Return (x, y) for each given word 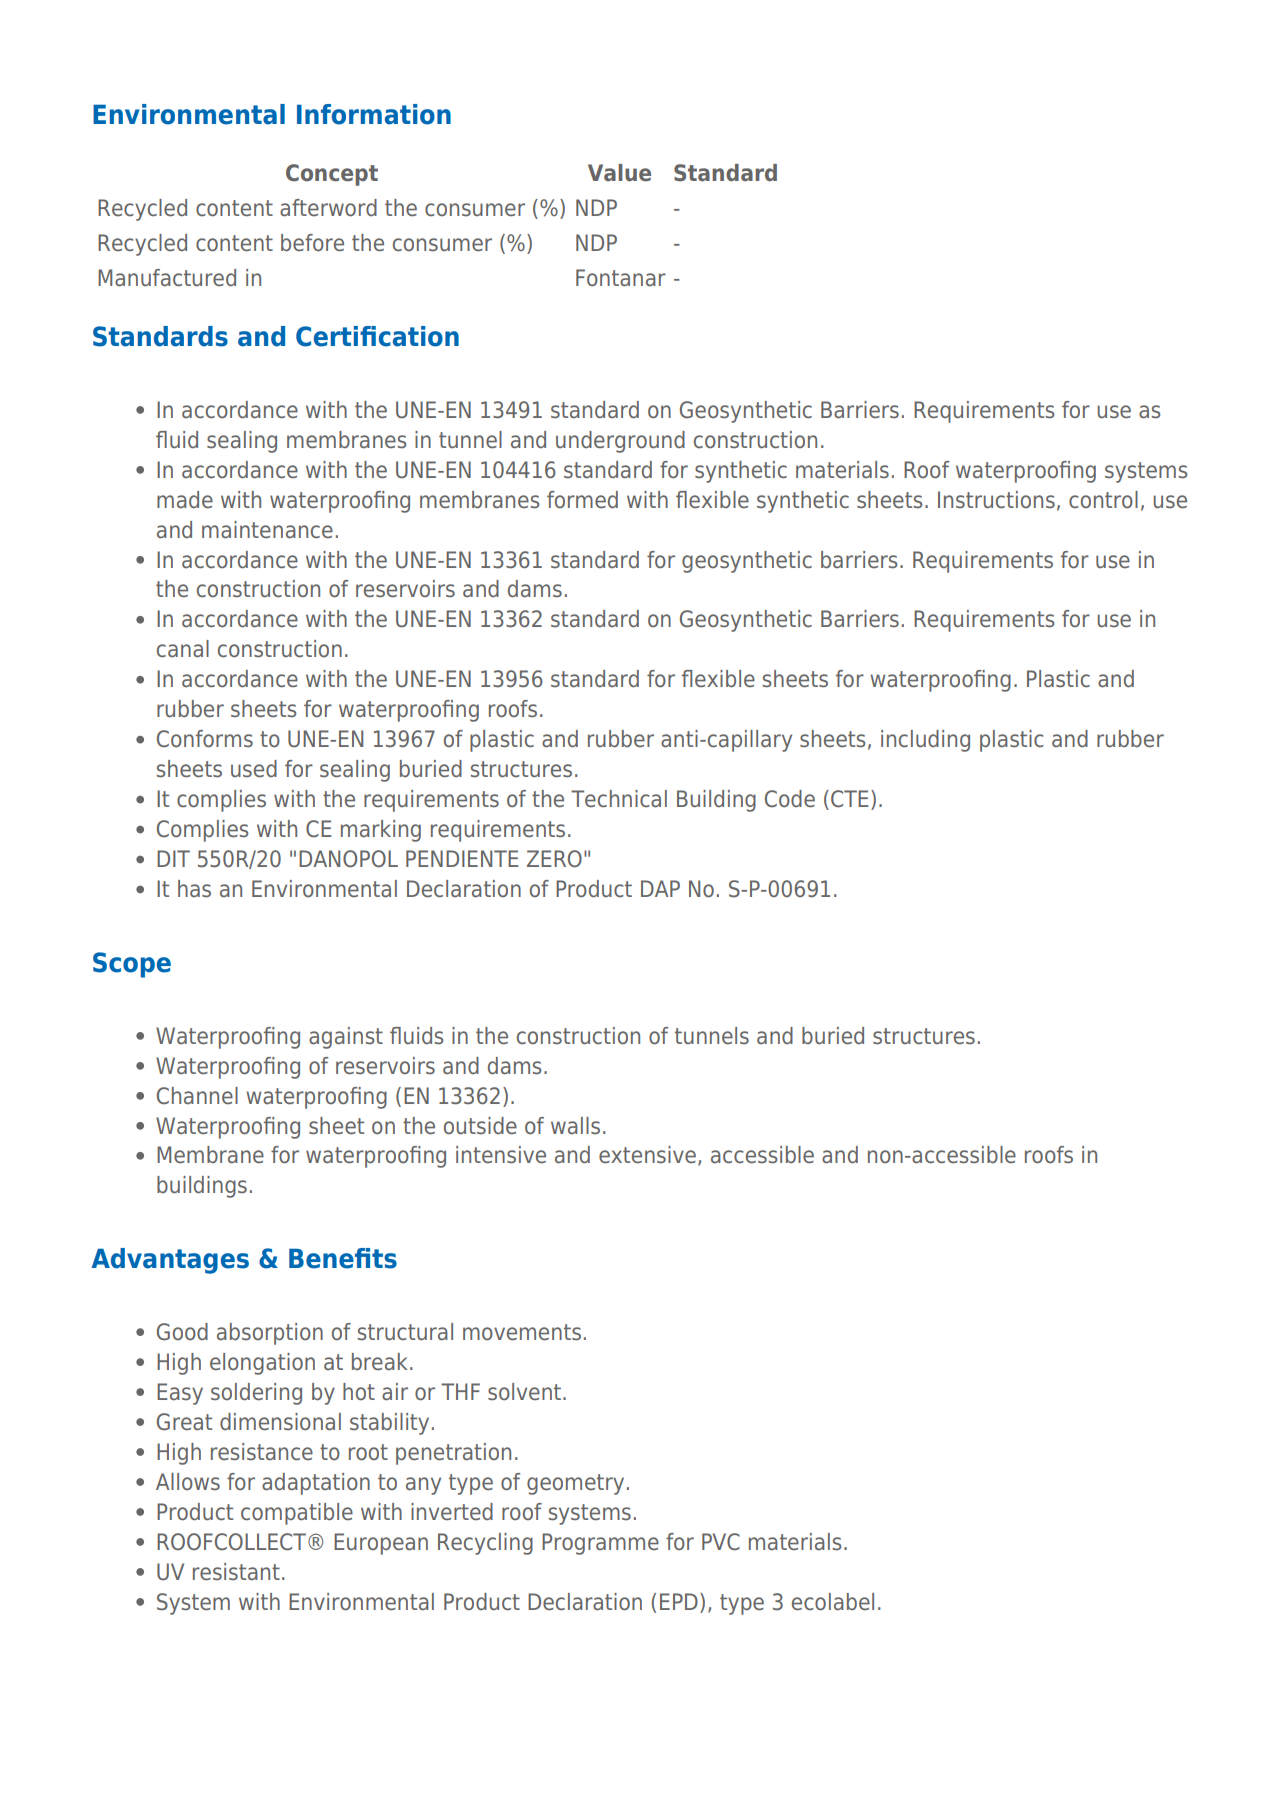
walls (575, 1126)
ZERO (554, 858)
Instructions (996, 500)
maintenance (267, 530)
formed (582, 500)
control (1103, 499)
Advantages (170, 1261)
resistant (236, 1572)
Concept (332, 175)
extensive (647, 1155)
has (194, 889)
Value (619, 173)
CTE (849, 799)
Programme (600, 1544)
